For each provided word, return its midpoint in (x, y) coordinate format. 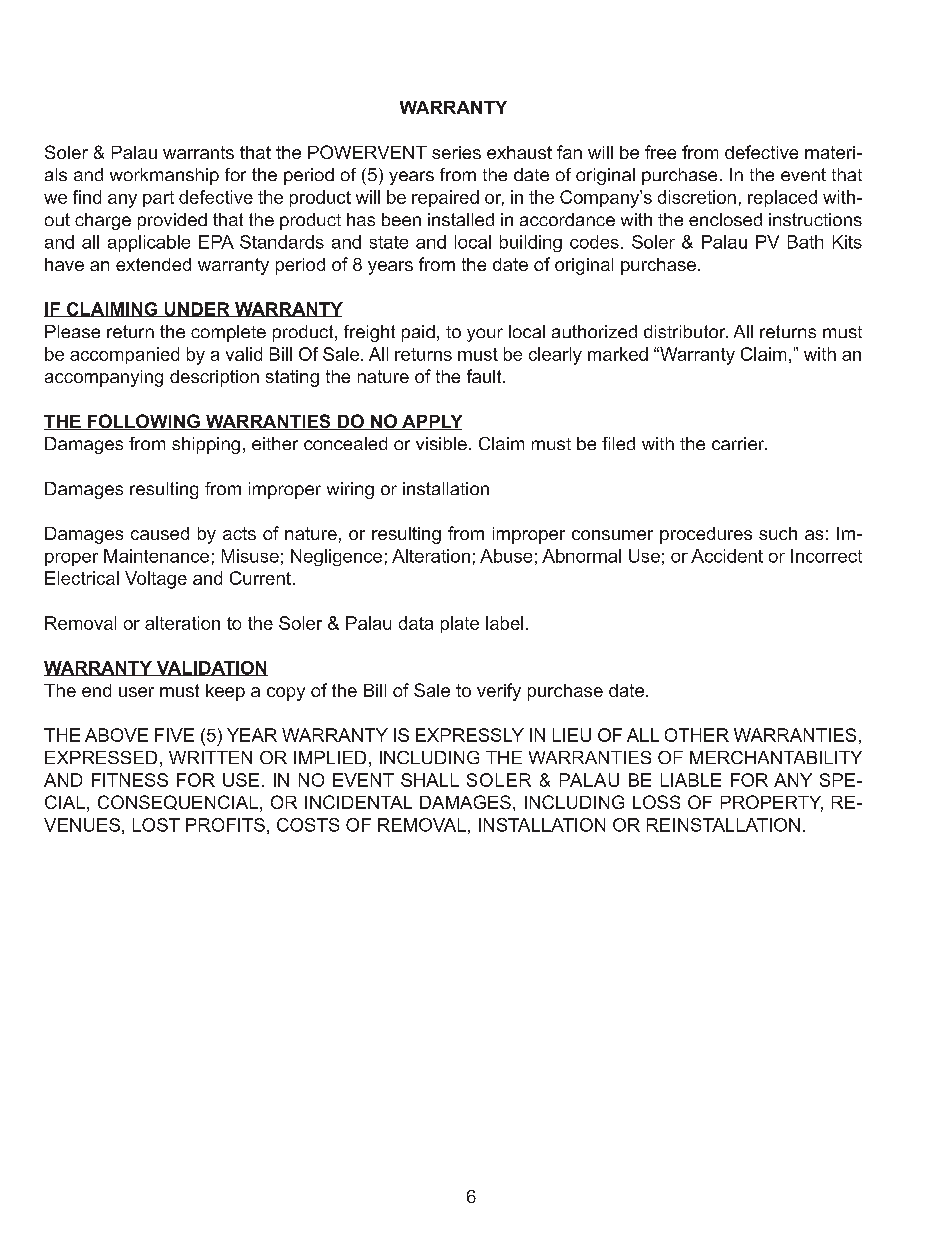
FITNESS (130, 780)
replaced (782, 198)
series (456, 152)
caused (160, 533)
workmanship (164, 176)
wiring (350, 490)
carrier (739, 443)
